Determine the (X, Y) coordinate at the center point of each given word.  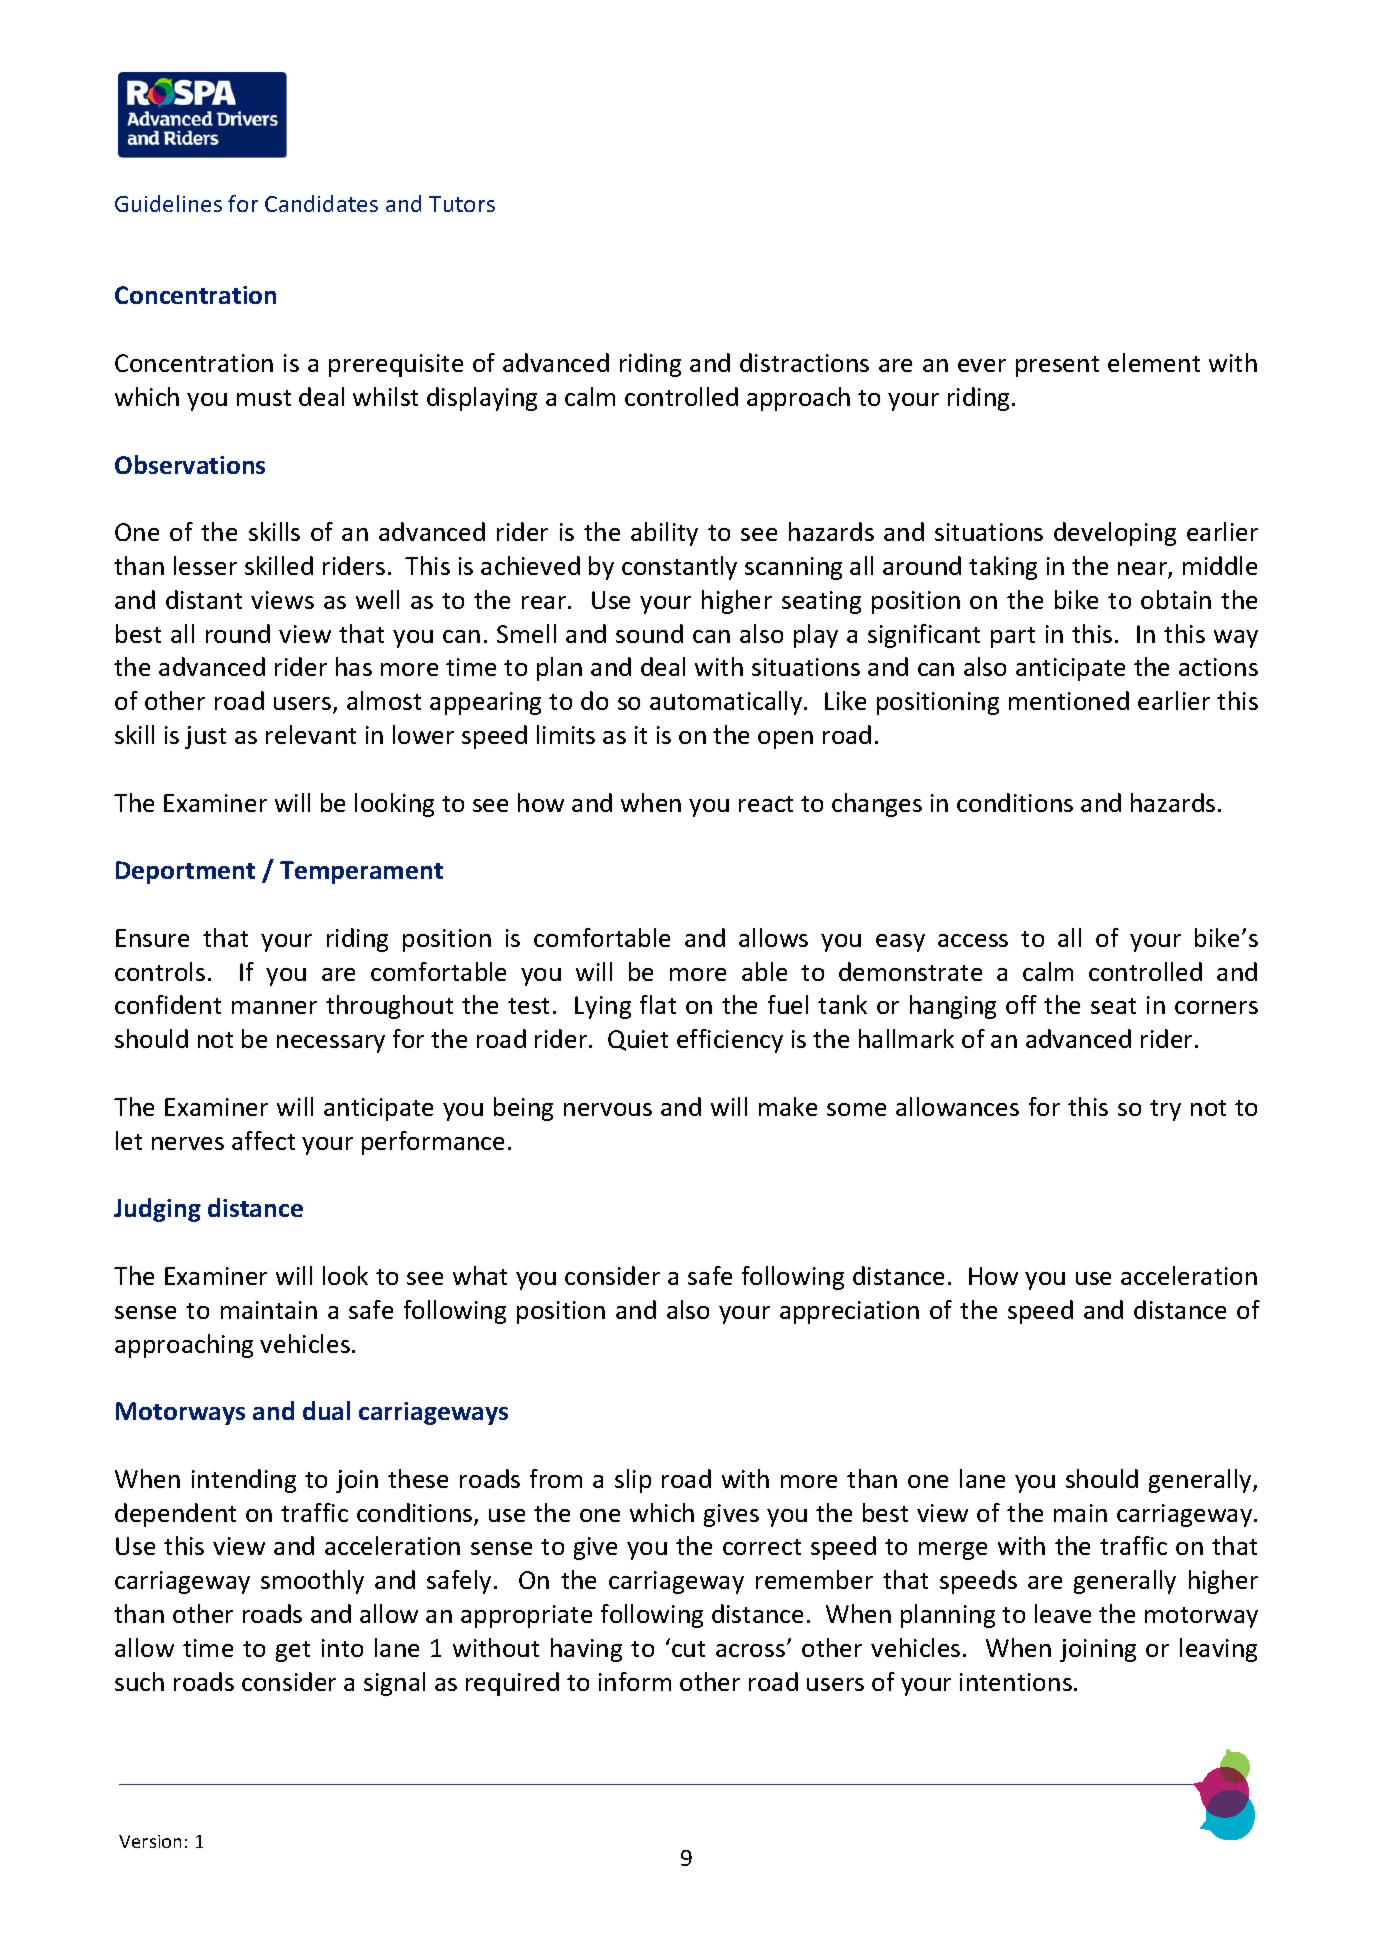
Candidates (321, 203)
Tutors (462, 204)
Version (150, 1841)
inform (635, 1681)
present (1057, 366)
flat (658, 1004)
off (1021, 1004)
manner (274, 1007)
